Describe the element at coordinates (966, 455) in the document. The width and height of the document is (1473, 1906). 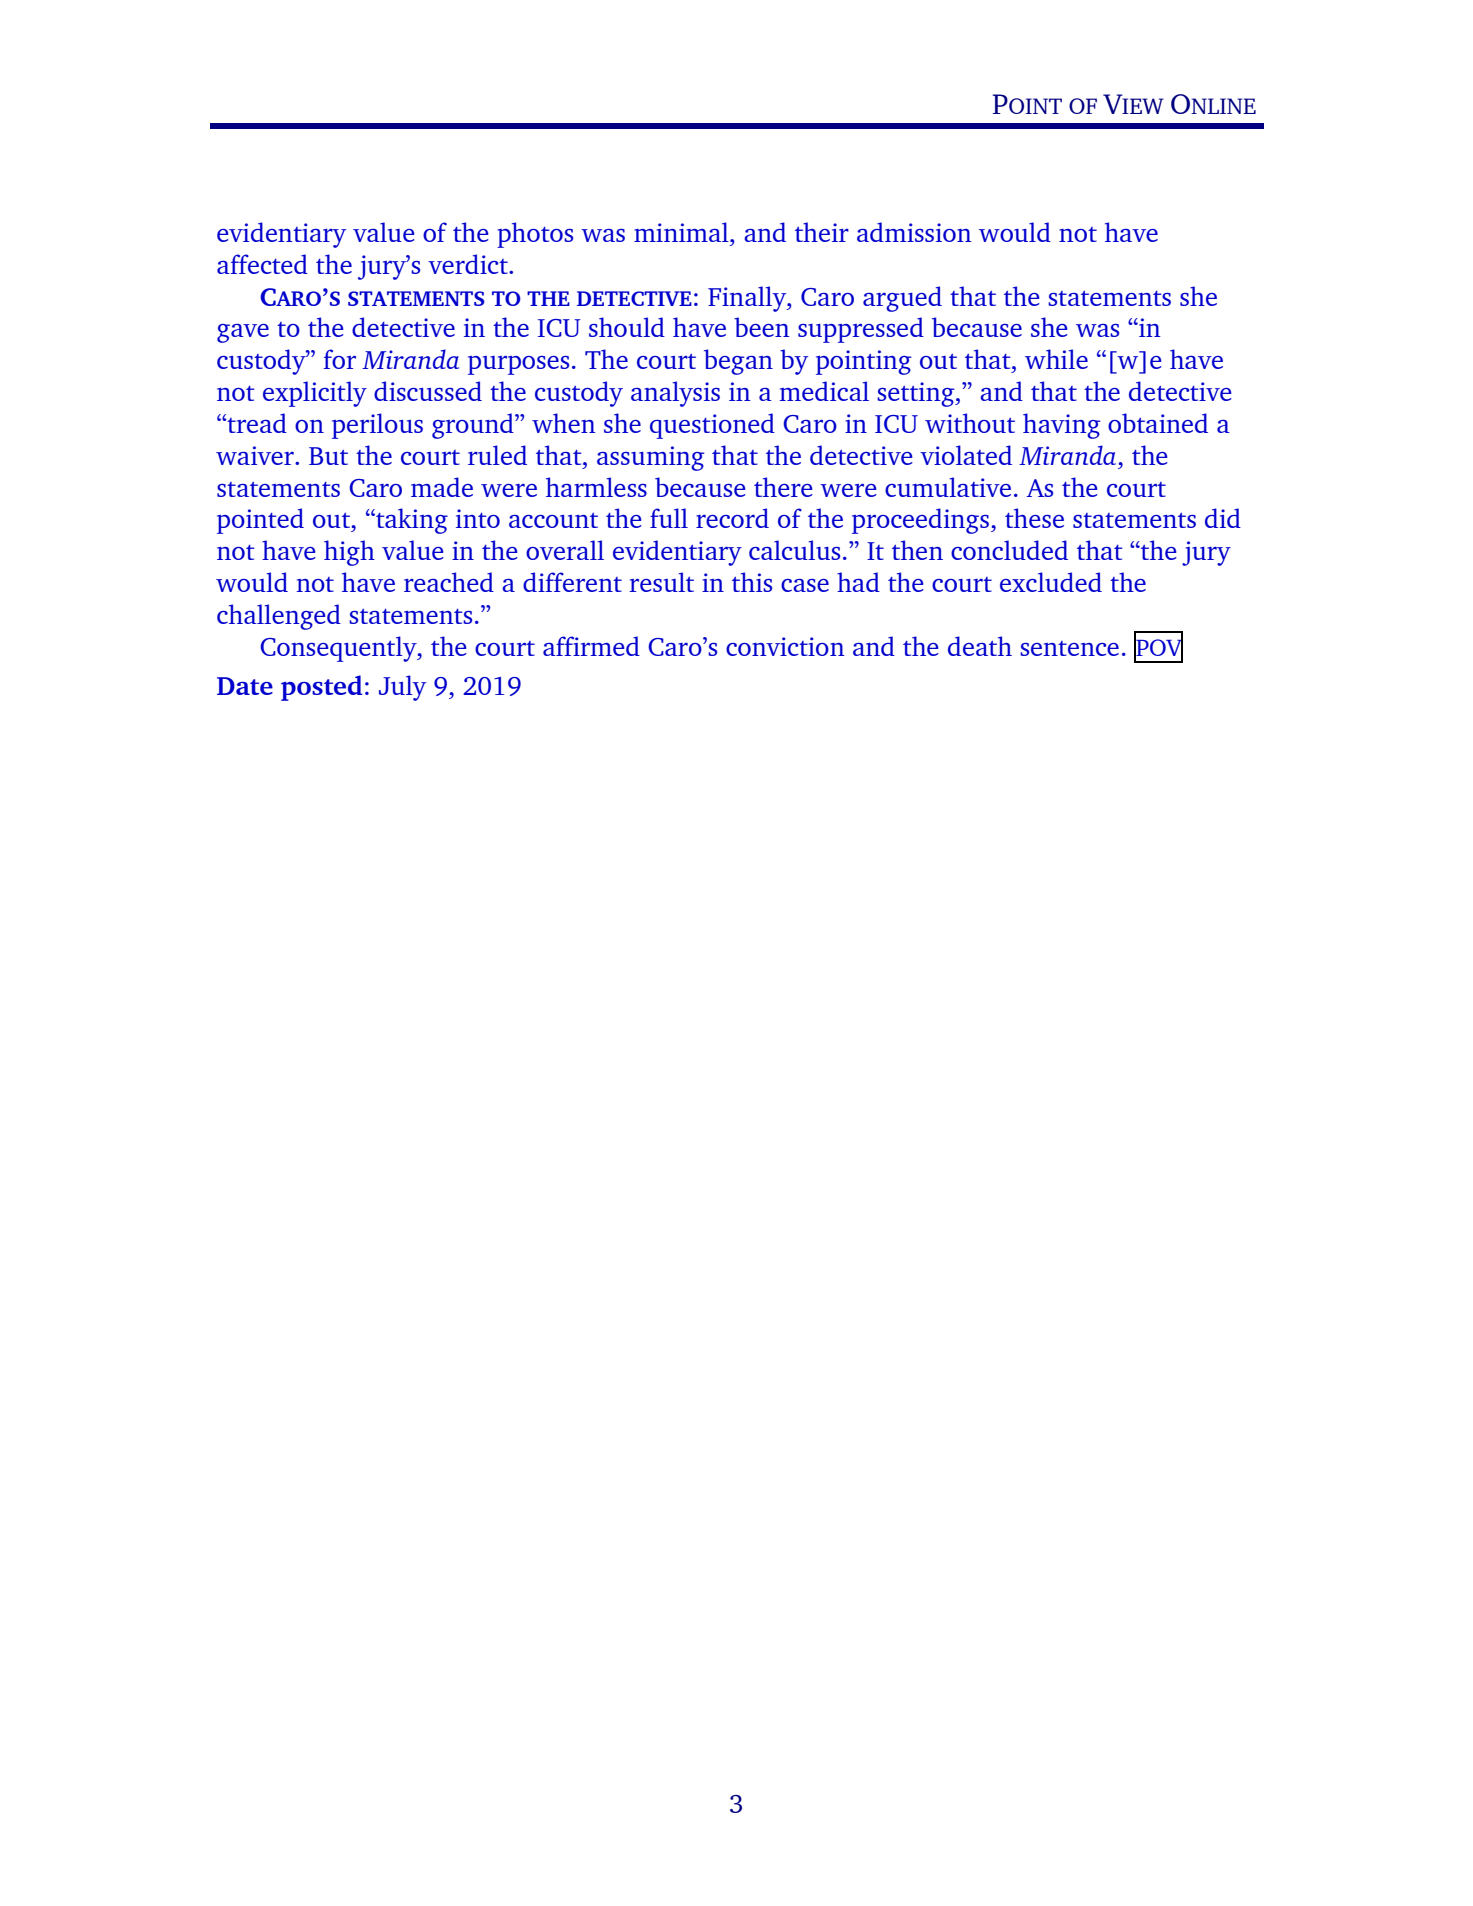
I see `violated` at that location.
